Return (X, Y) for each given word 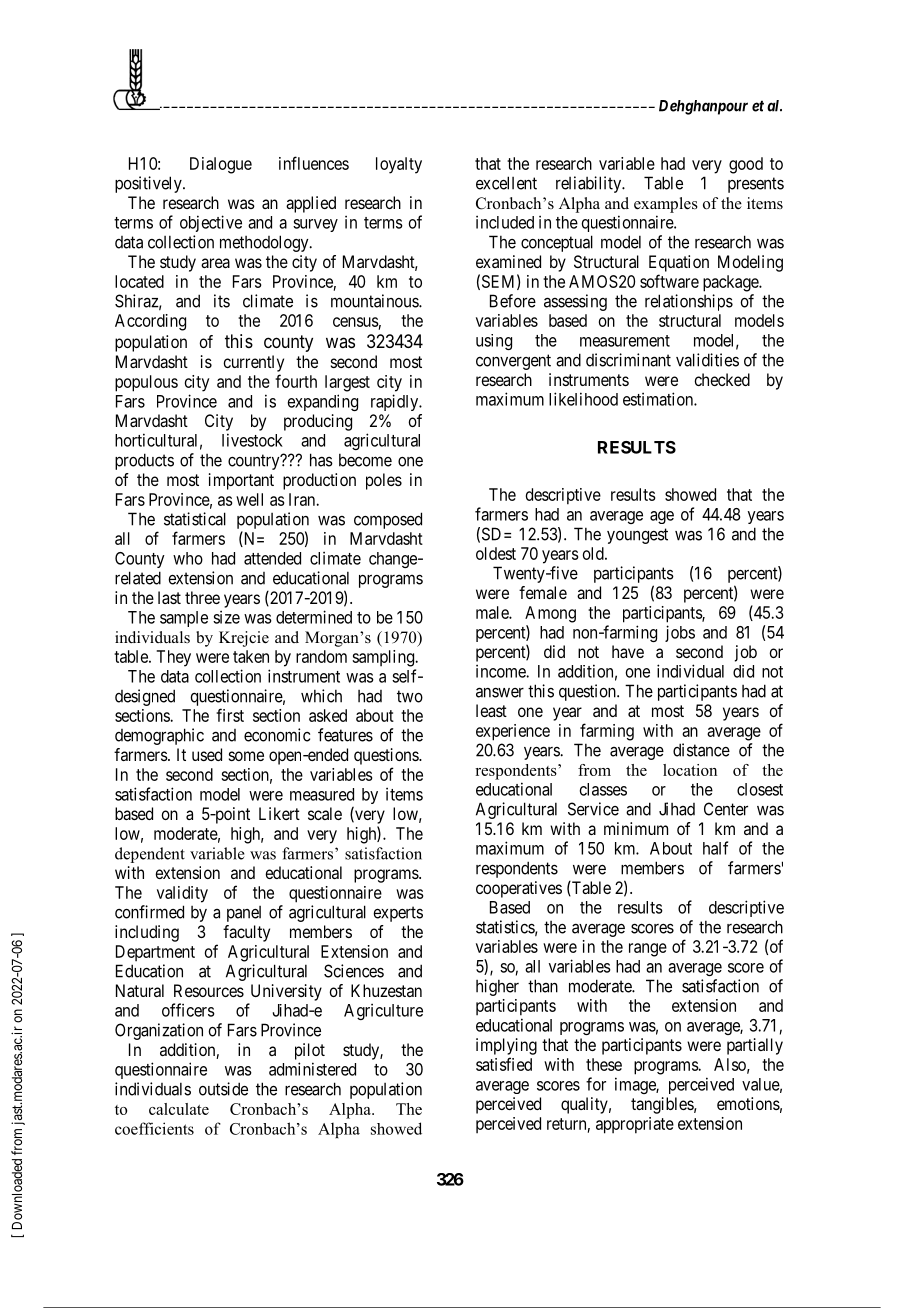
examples (666, 205)
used (207, 754)
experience (513, 732)
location (690, 770)
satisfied (504, 1064)
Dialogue (221, 165)
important (241, 481)
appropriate (635, 1125)
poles (384, 481)
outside (223, 1089)
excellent (506, 183)
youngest (637, 536)
